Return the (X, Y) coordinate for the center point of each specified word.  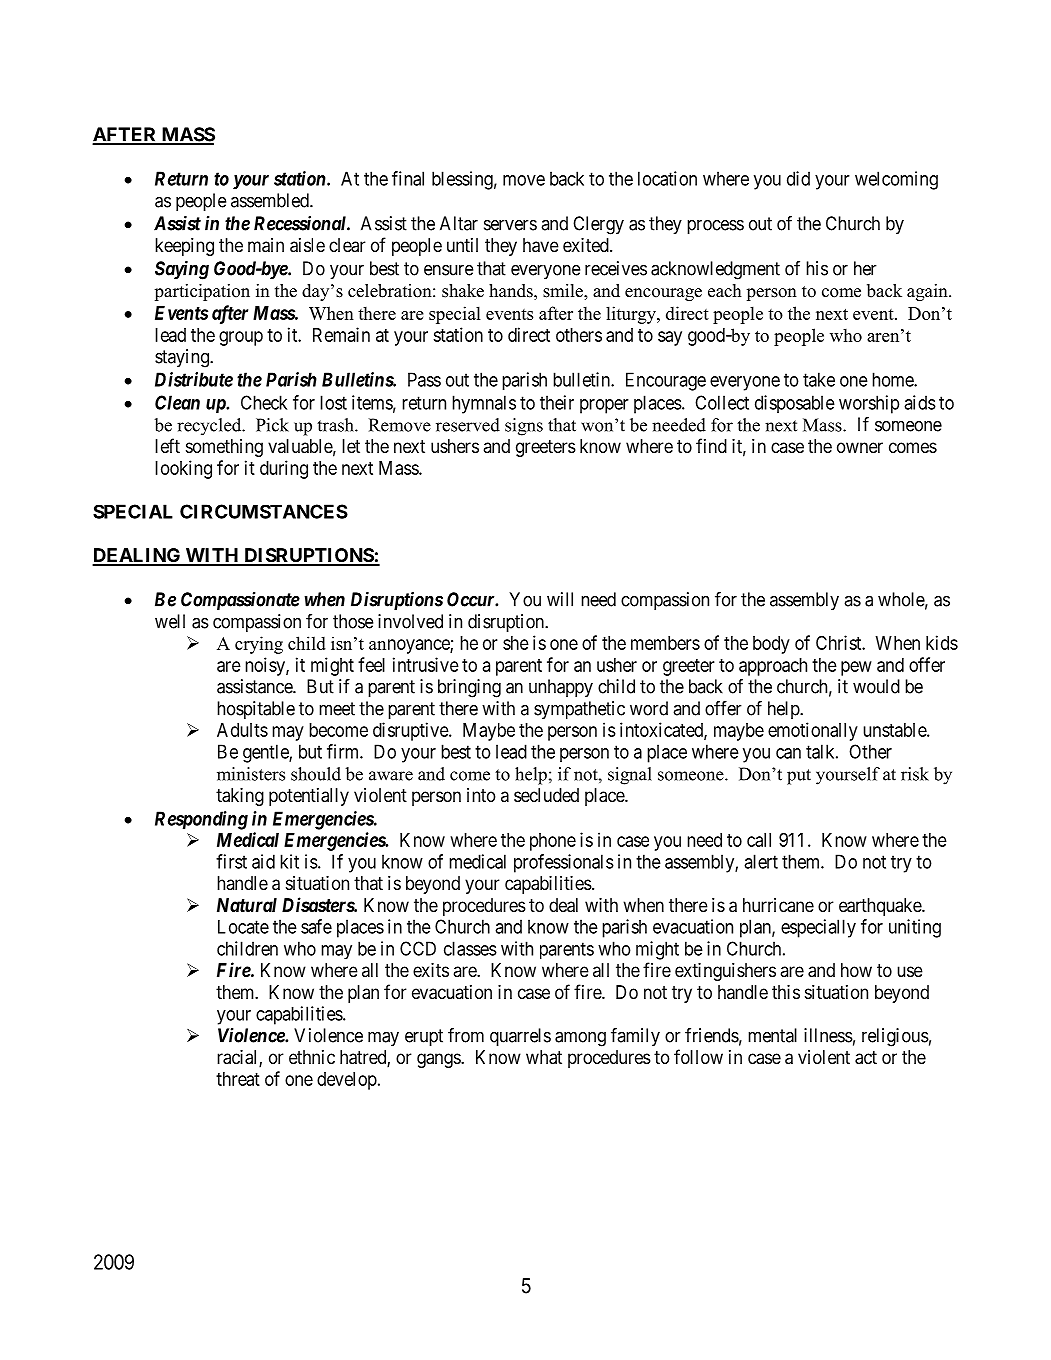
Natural (247, 905)
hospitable (256, 710)
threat (238, 1079)
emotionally (813, 731)
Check (264, 402)
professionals (564, 863)
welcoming (896, 180)
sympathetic (579, 710)
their (557, 402)
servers (510, 225)
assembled (271, 200)
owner (860, 447)
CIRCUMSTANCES (264, 511)
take (819, 379)
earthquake (881, 907)
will (560, 599)
